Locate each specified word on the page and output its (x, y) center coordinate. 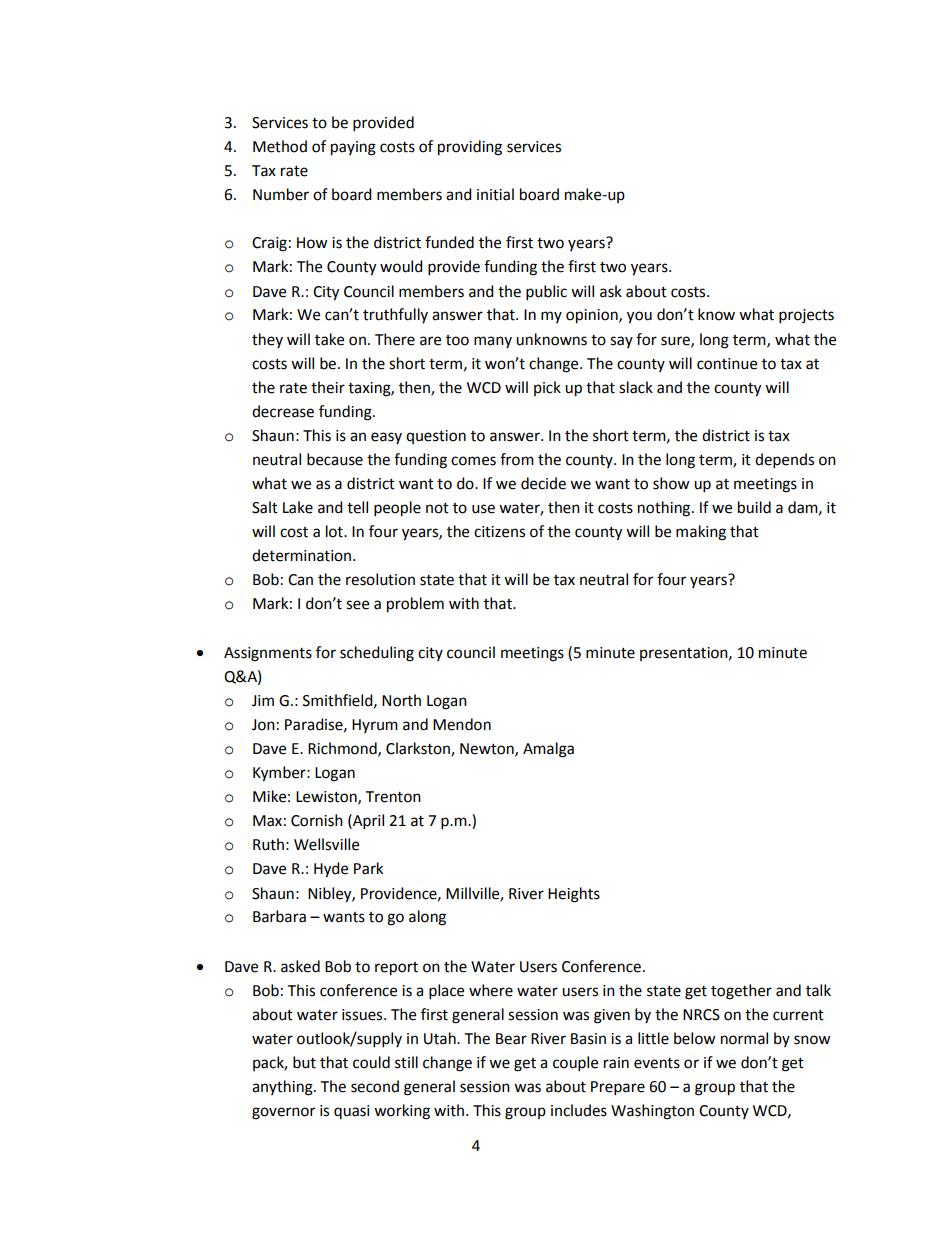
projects (806, 316)
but (304, 1062)
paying (353, 148)
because (335, 459)
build (754, 507)
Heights (574, 895)
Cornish (317, 820)
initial (495, 194)
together (741, 992)
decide (543, 483)
